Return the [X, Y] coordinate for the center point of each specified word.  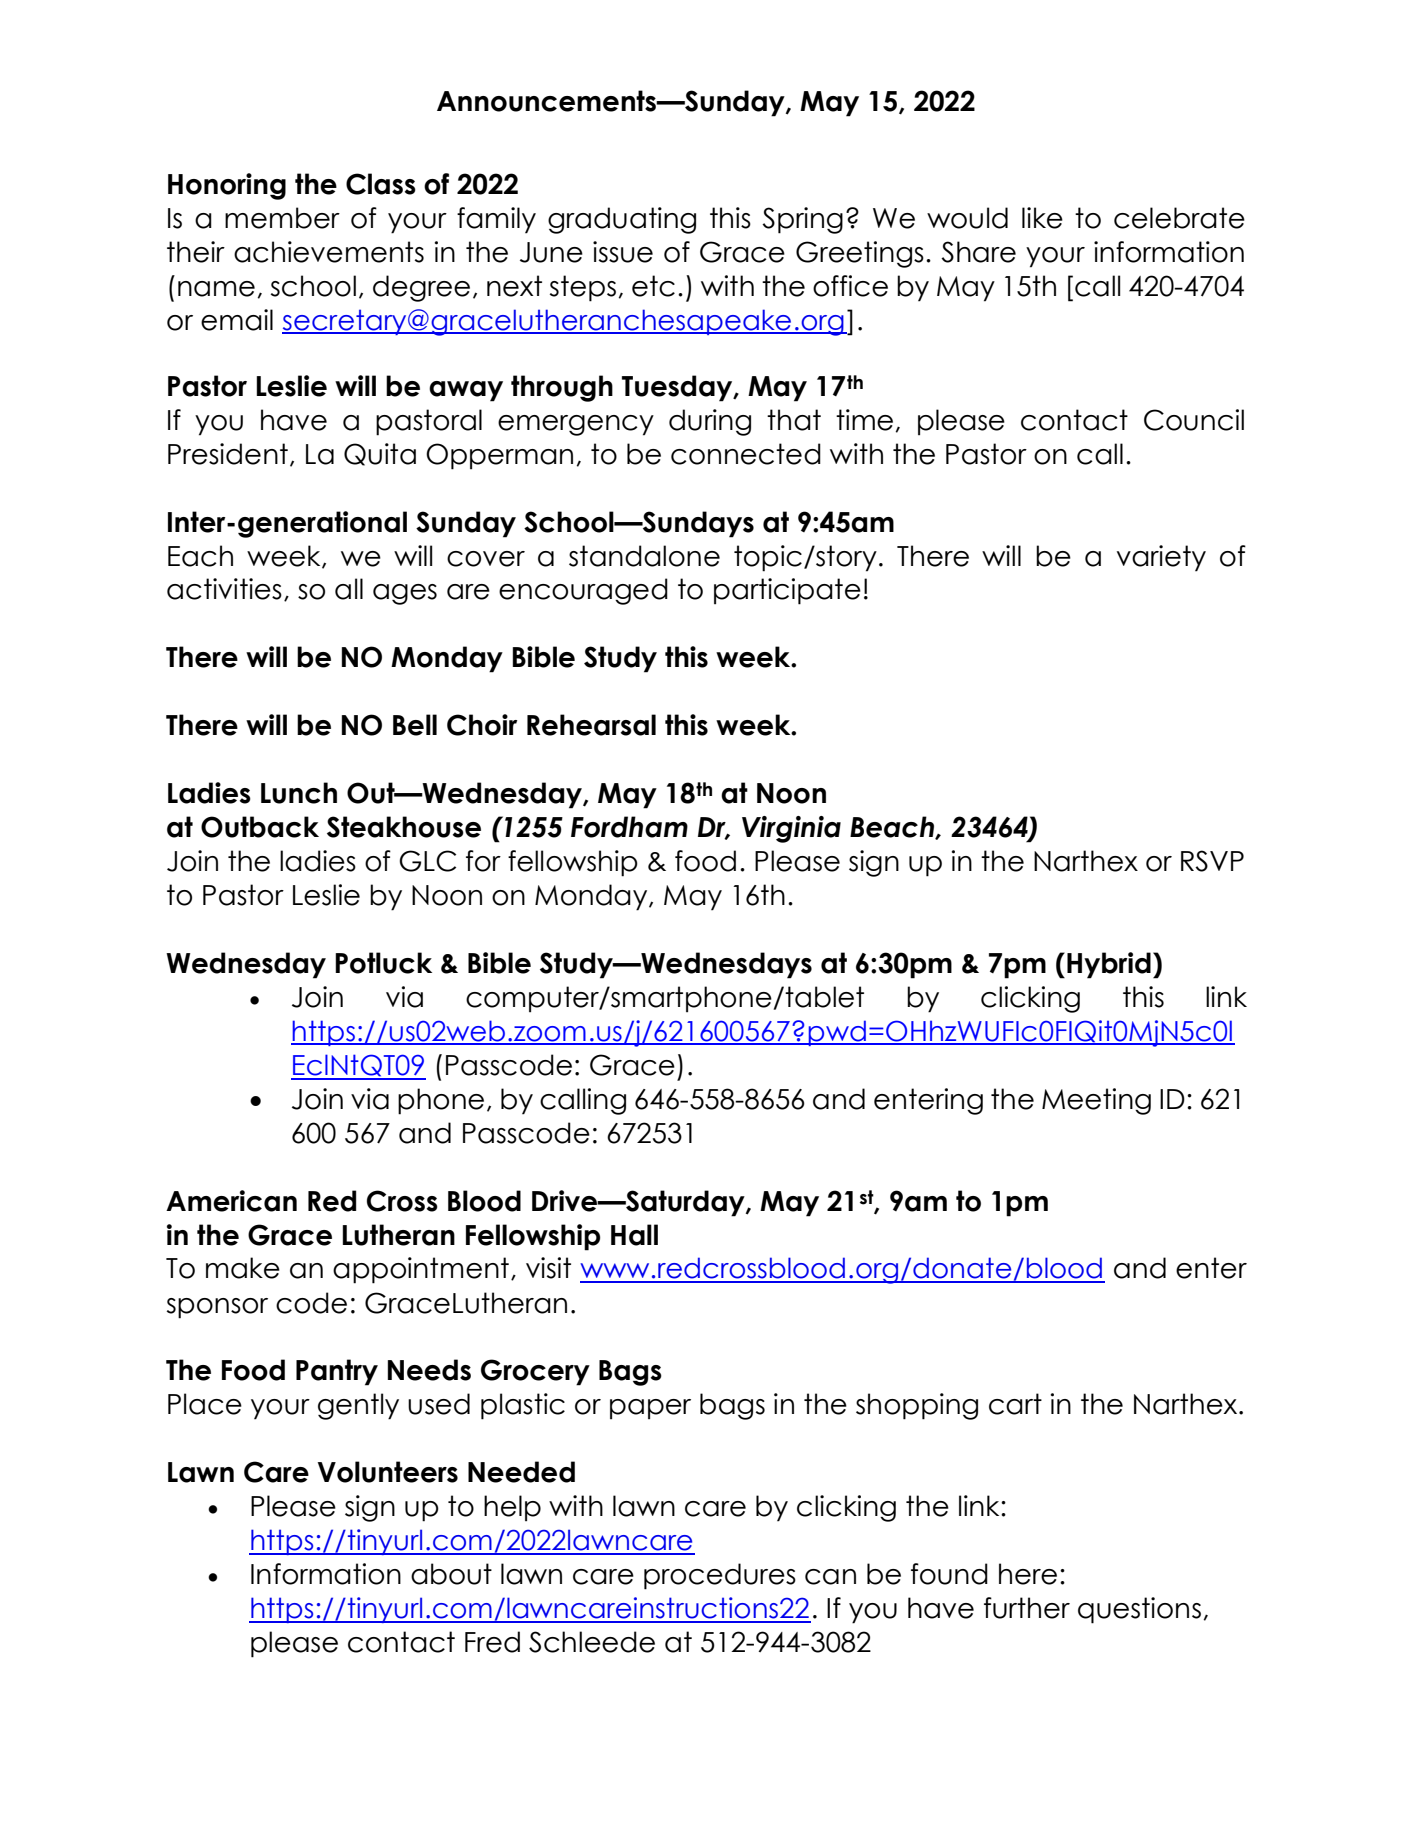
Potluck [383, 963]
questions [1139, 1610]
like [1042, 218]
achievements [329, 252]
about [451, 1574]
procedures [720, 1576]
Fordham [629, 827]
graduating [622, 220]
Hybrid [1109, 965]
